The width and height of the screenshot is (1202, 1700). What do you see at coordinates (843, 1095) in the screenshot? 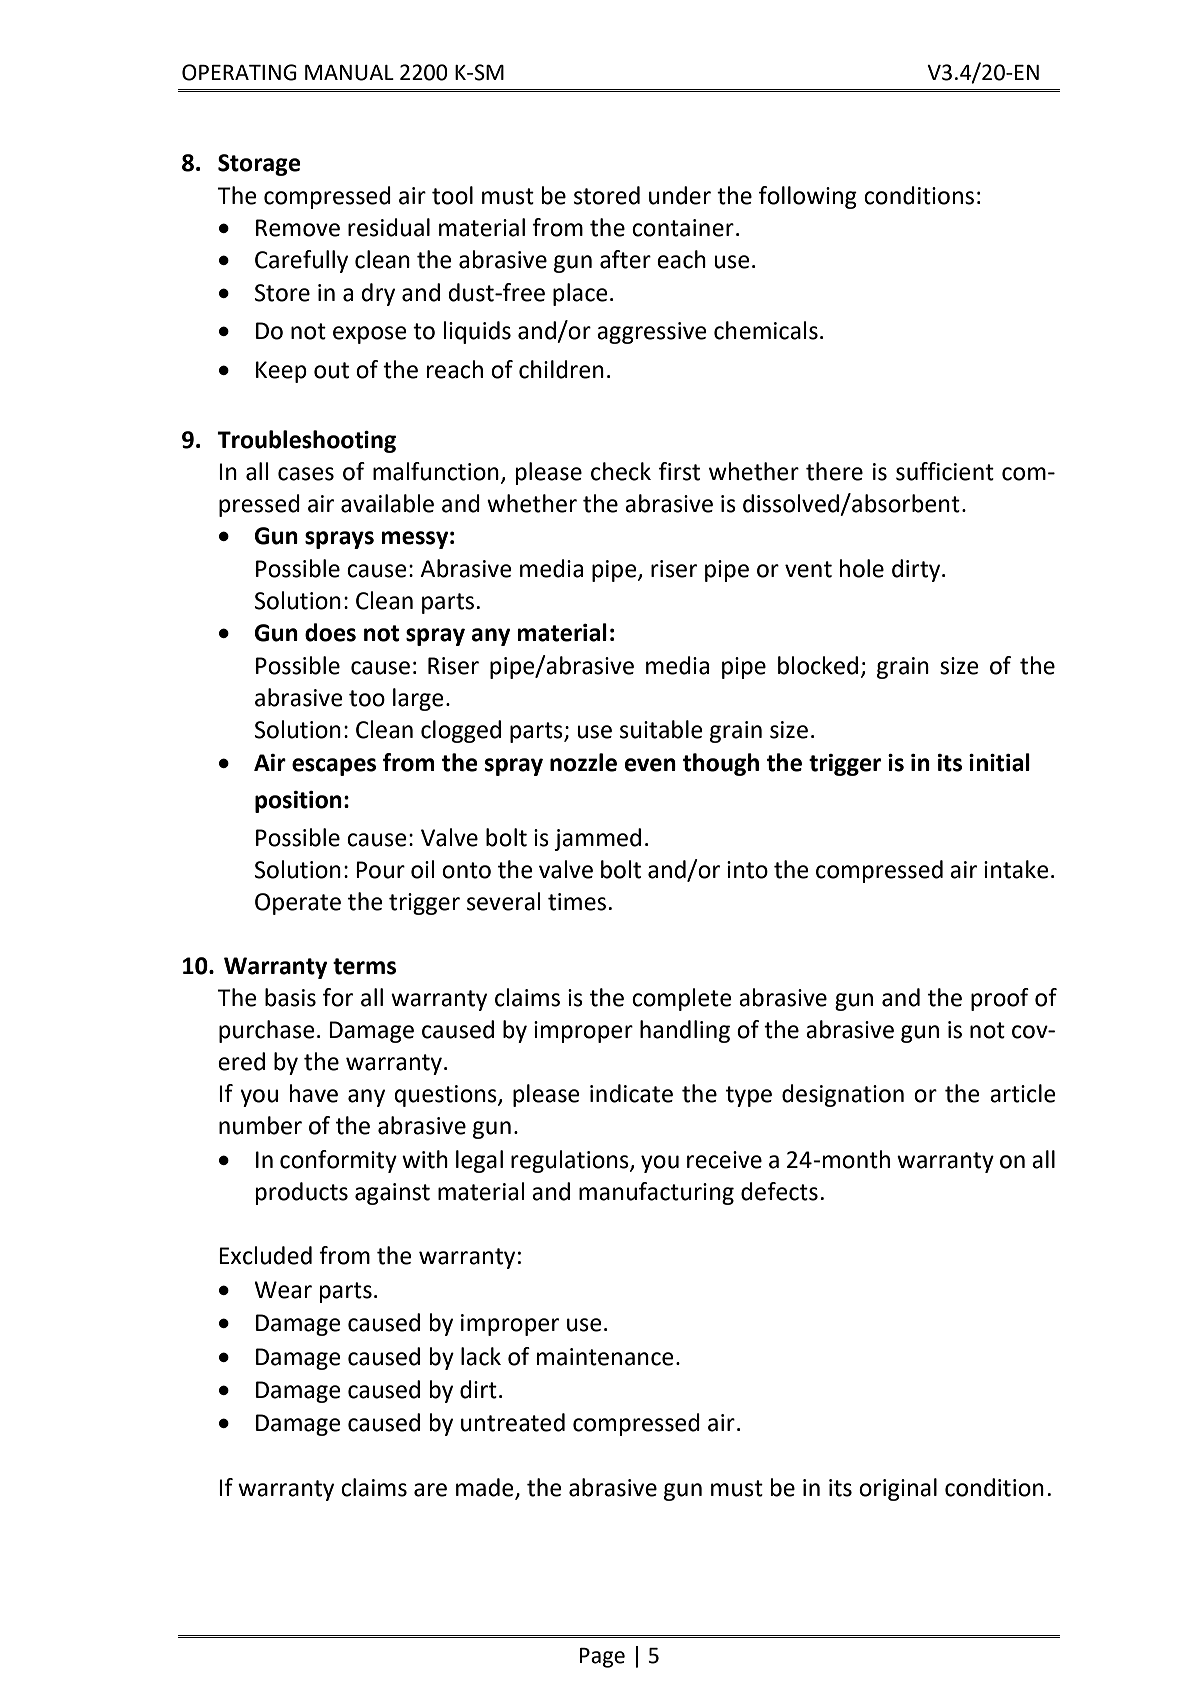
I see `designation` at bounding box center [843, 1095].
